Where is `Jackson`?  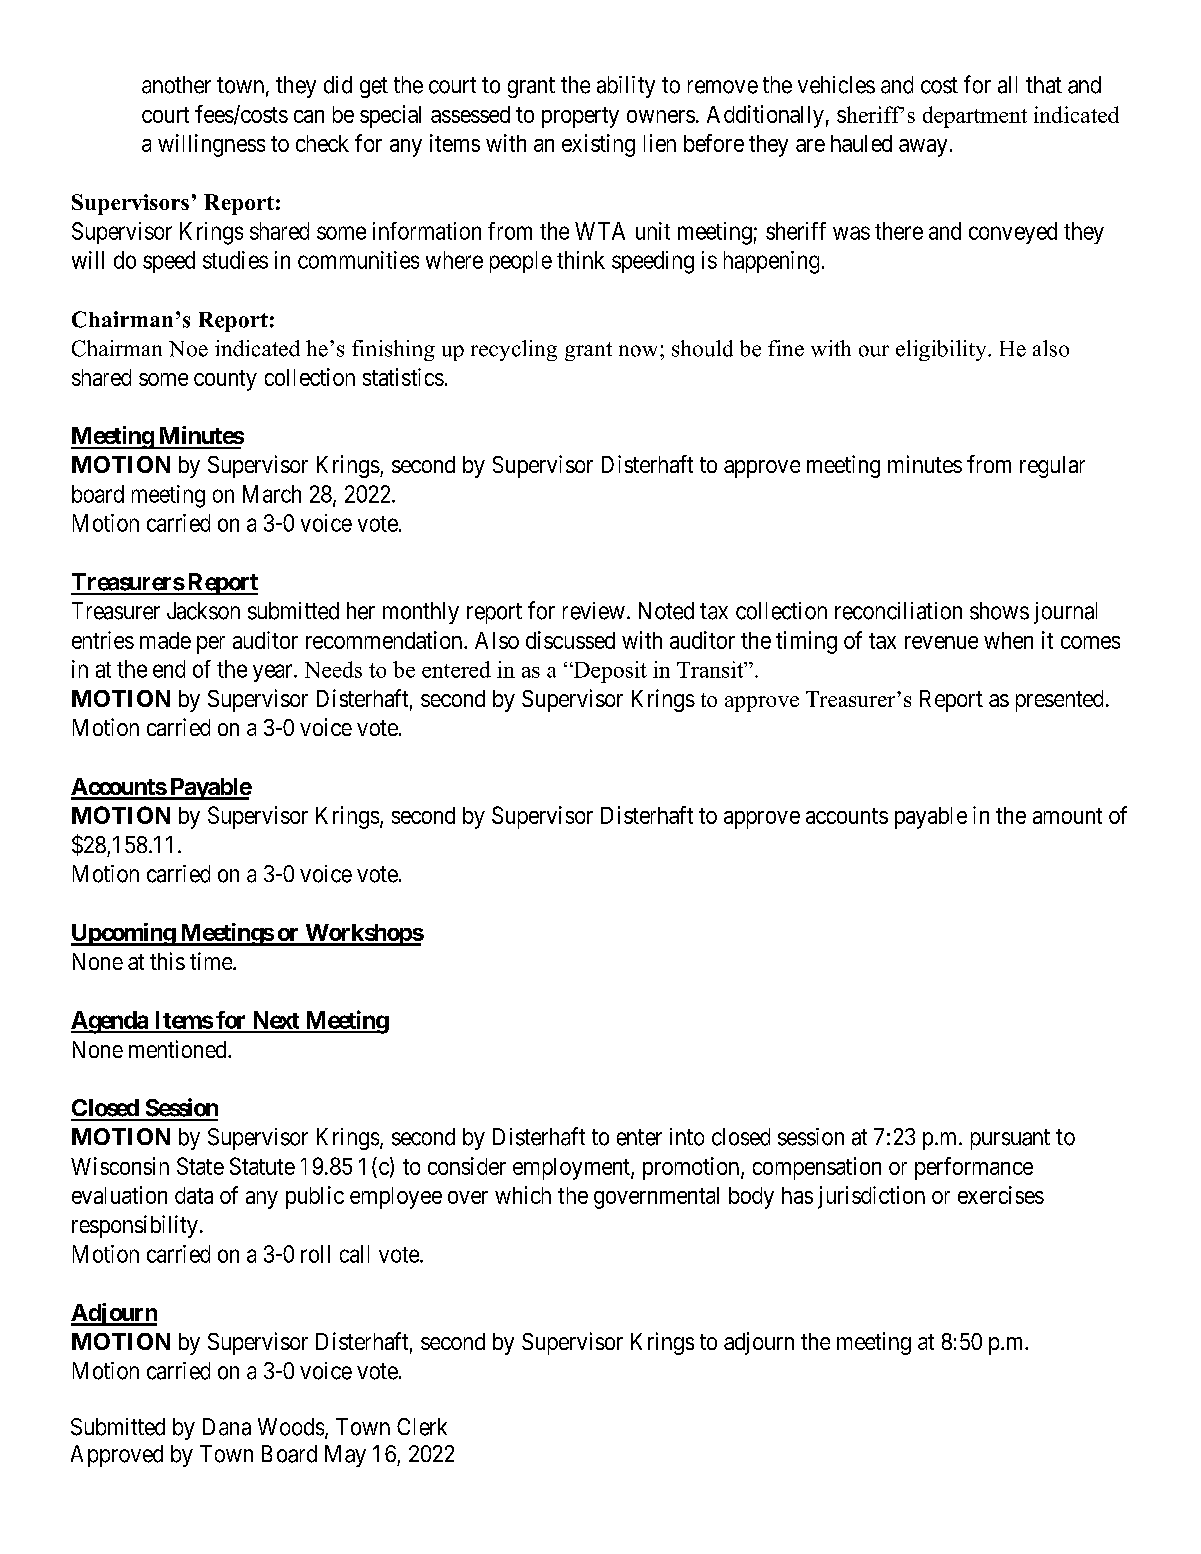 Jackson is located at coordinates (203, 611).
